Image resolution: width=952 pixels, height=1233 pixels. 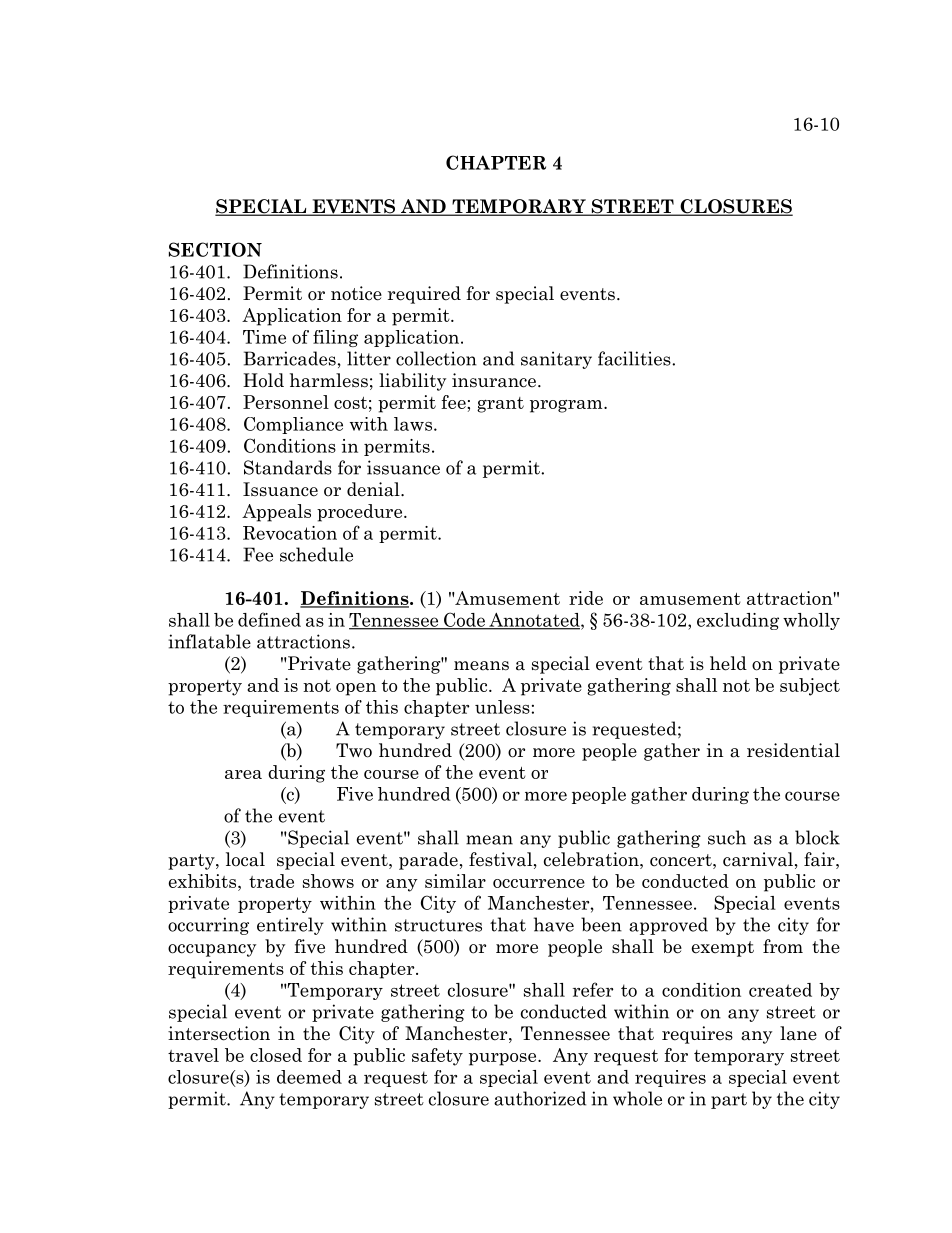 I want to click on trade, so click(x=271, y=881).
